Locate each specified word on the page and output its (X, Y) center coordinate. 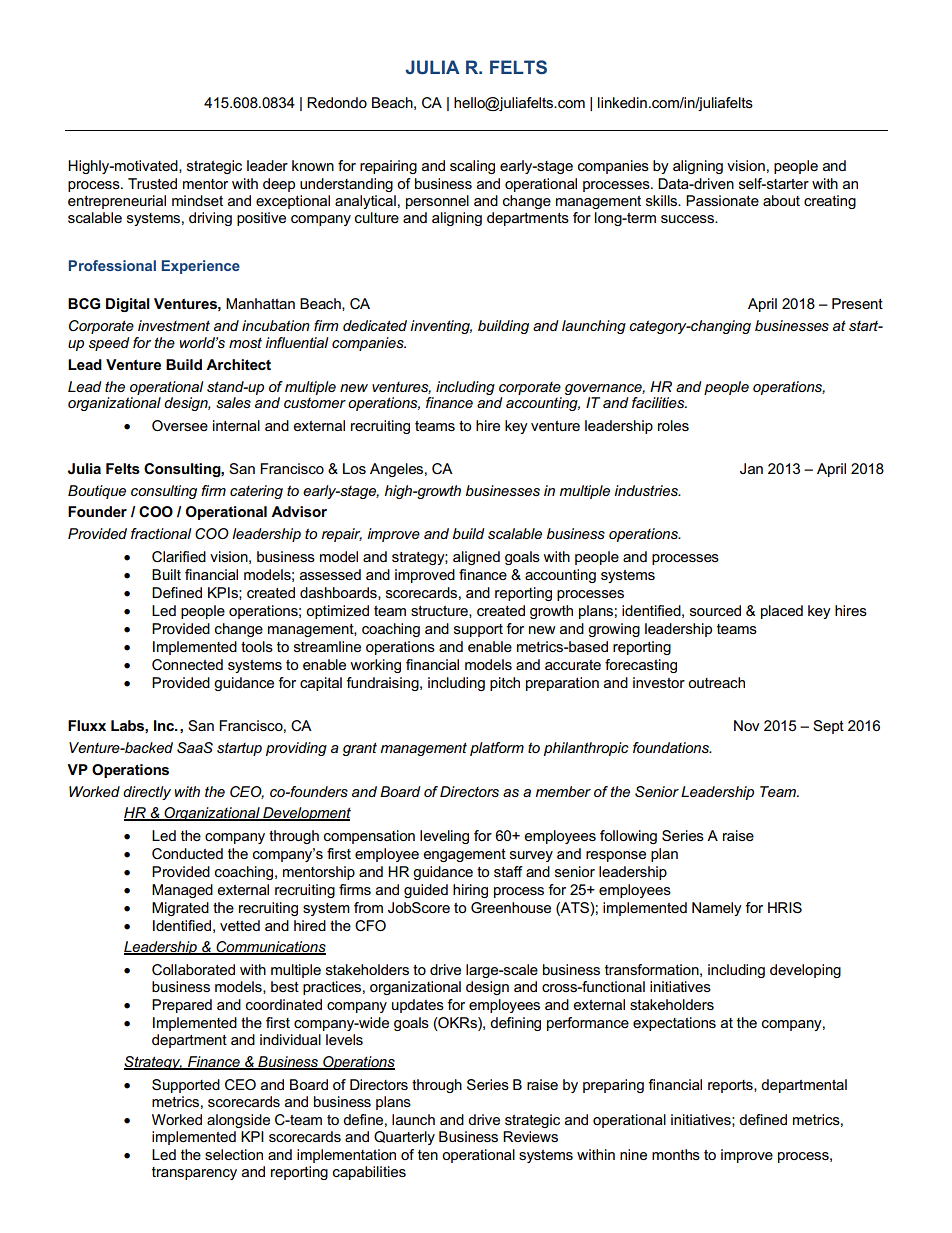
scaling (472, 167)
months (676, 1154)
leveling (444, 837)
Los (354, 468)
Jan (751, 468)
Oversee (180, 425)
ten (428, 1155)
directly (147, 793)
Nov (746, 725)
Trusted (152, 183)
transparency (194, 1173)
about (781, 200)
